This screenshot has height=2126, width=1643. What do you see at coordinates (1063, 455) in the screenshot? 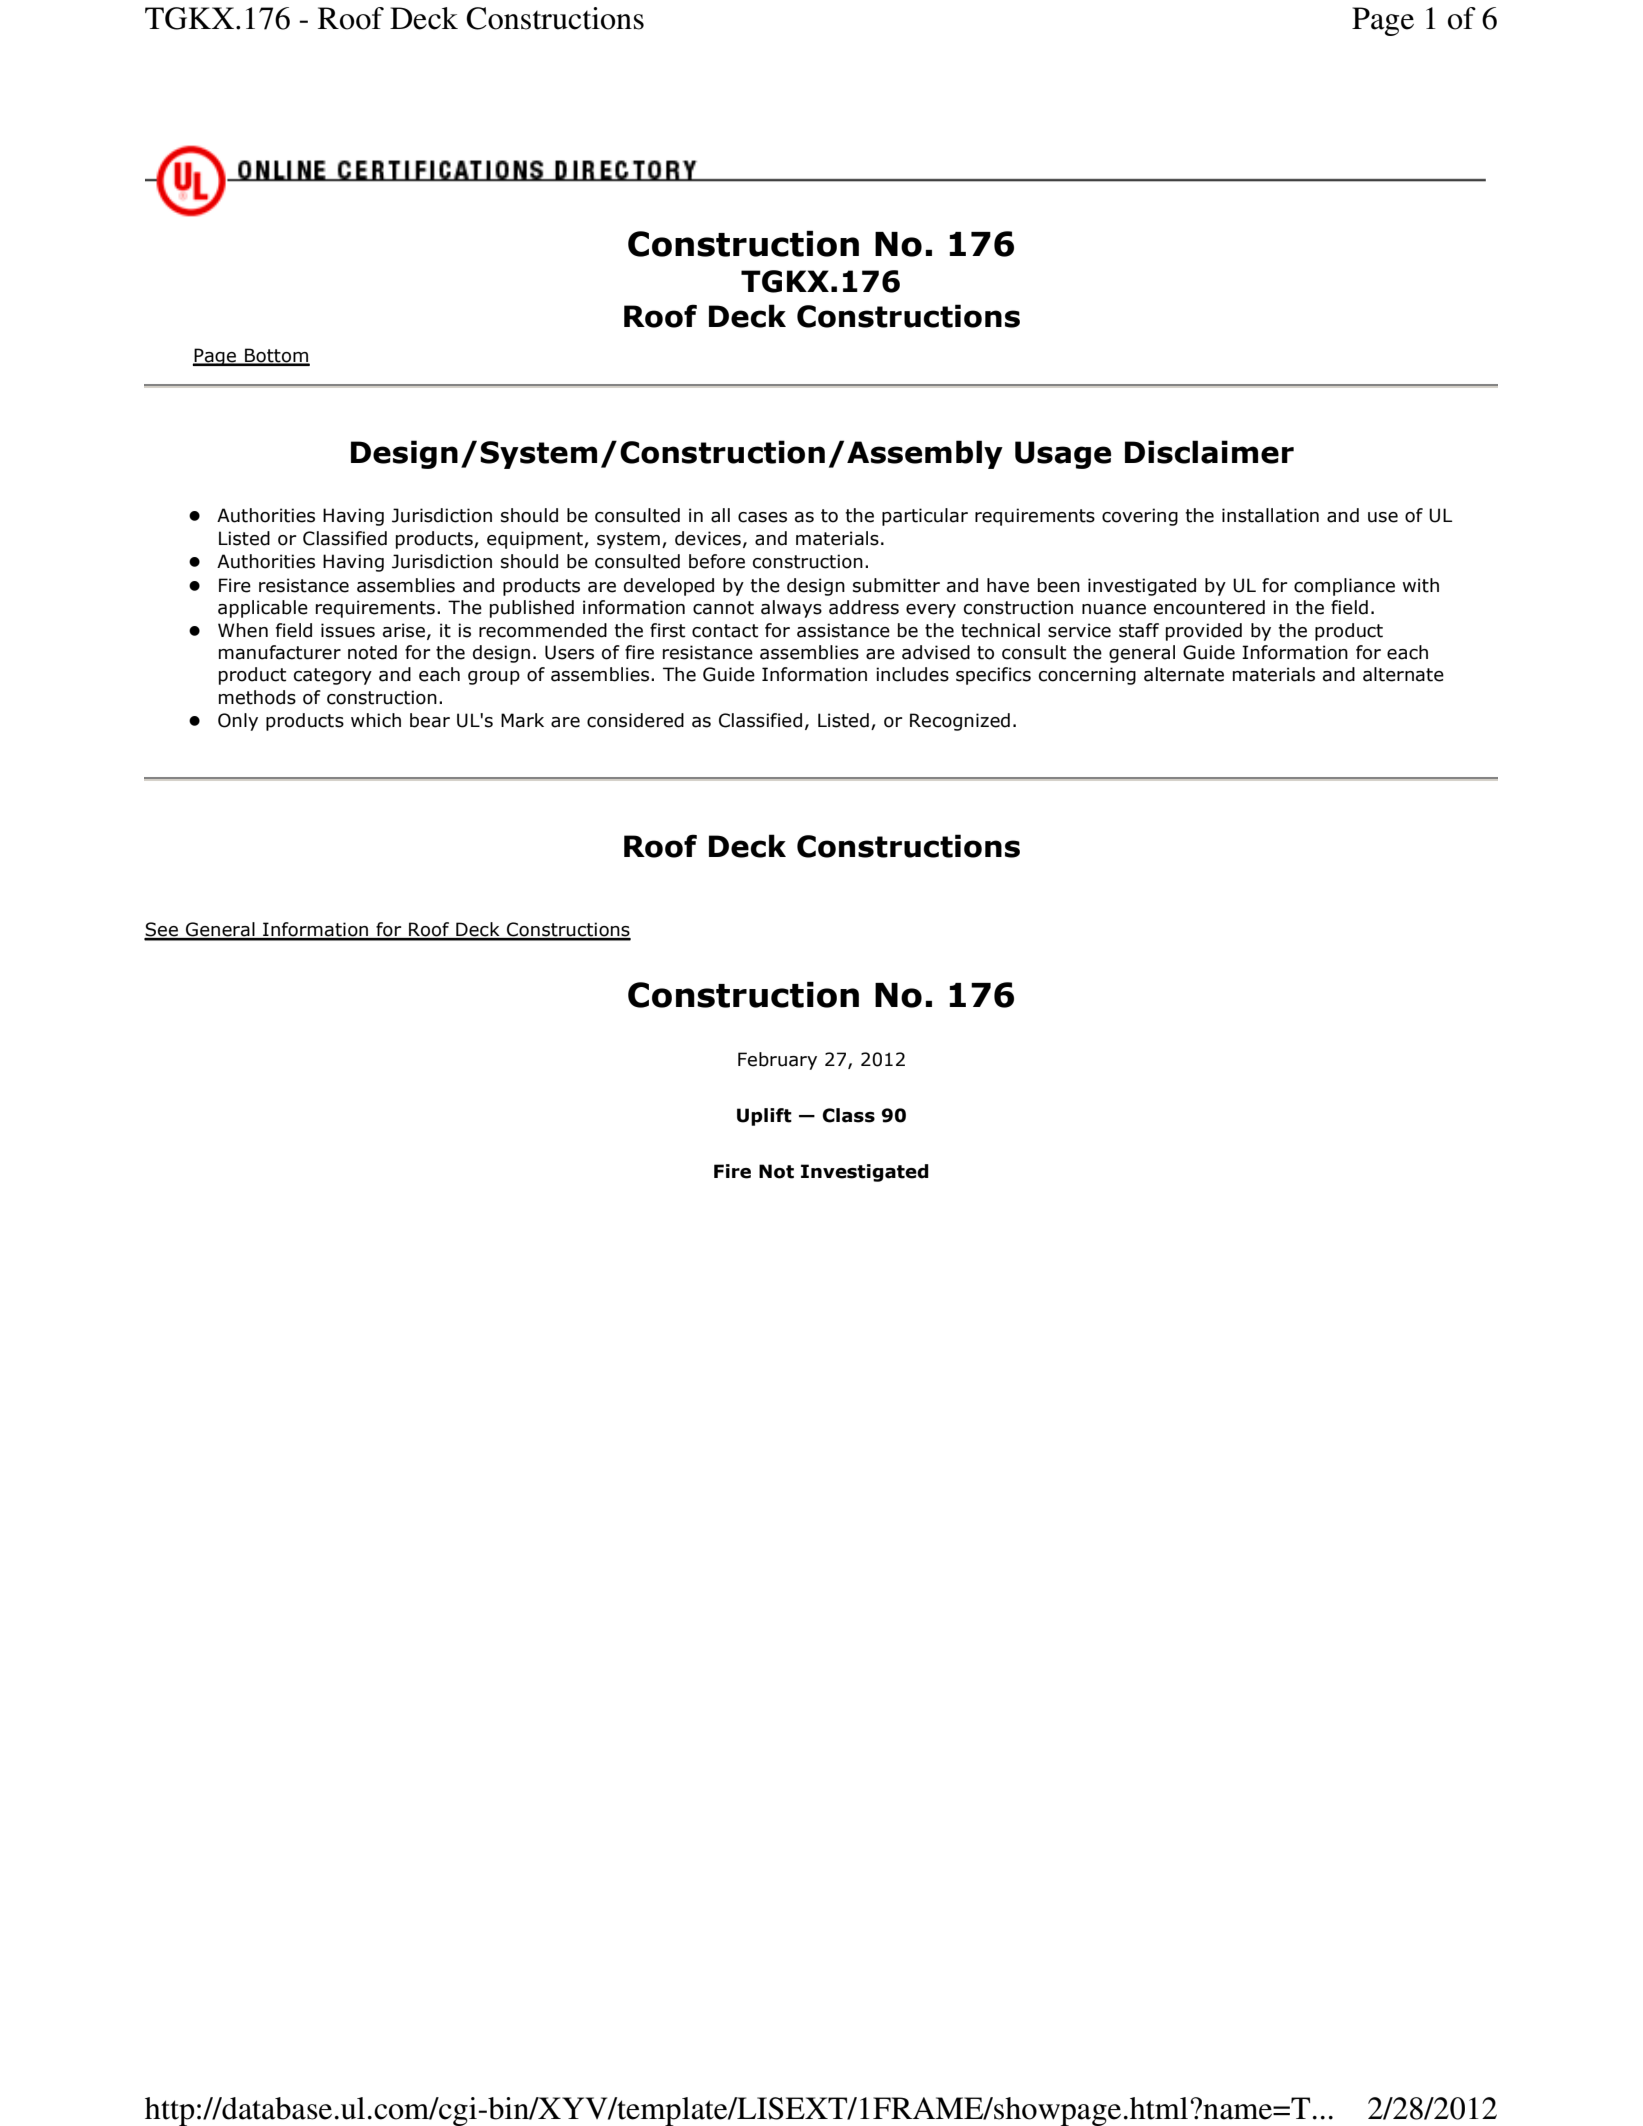
I see `Usage` at bounding box center [1063, 455].
